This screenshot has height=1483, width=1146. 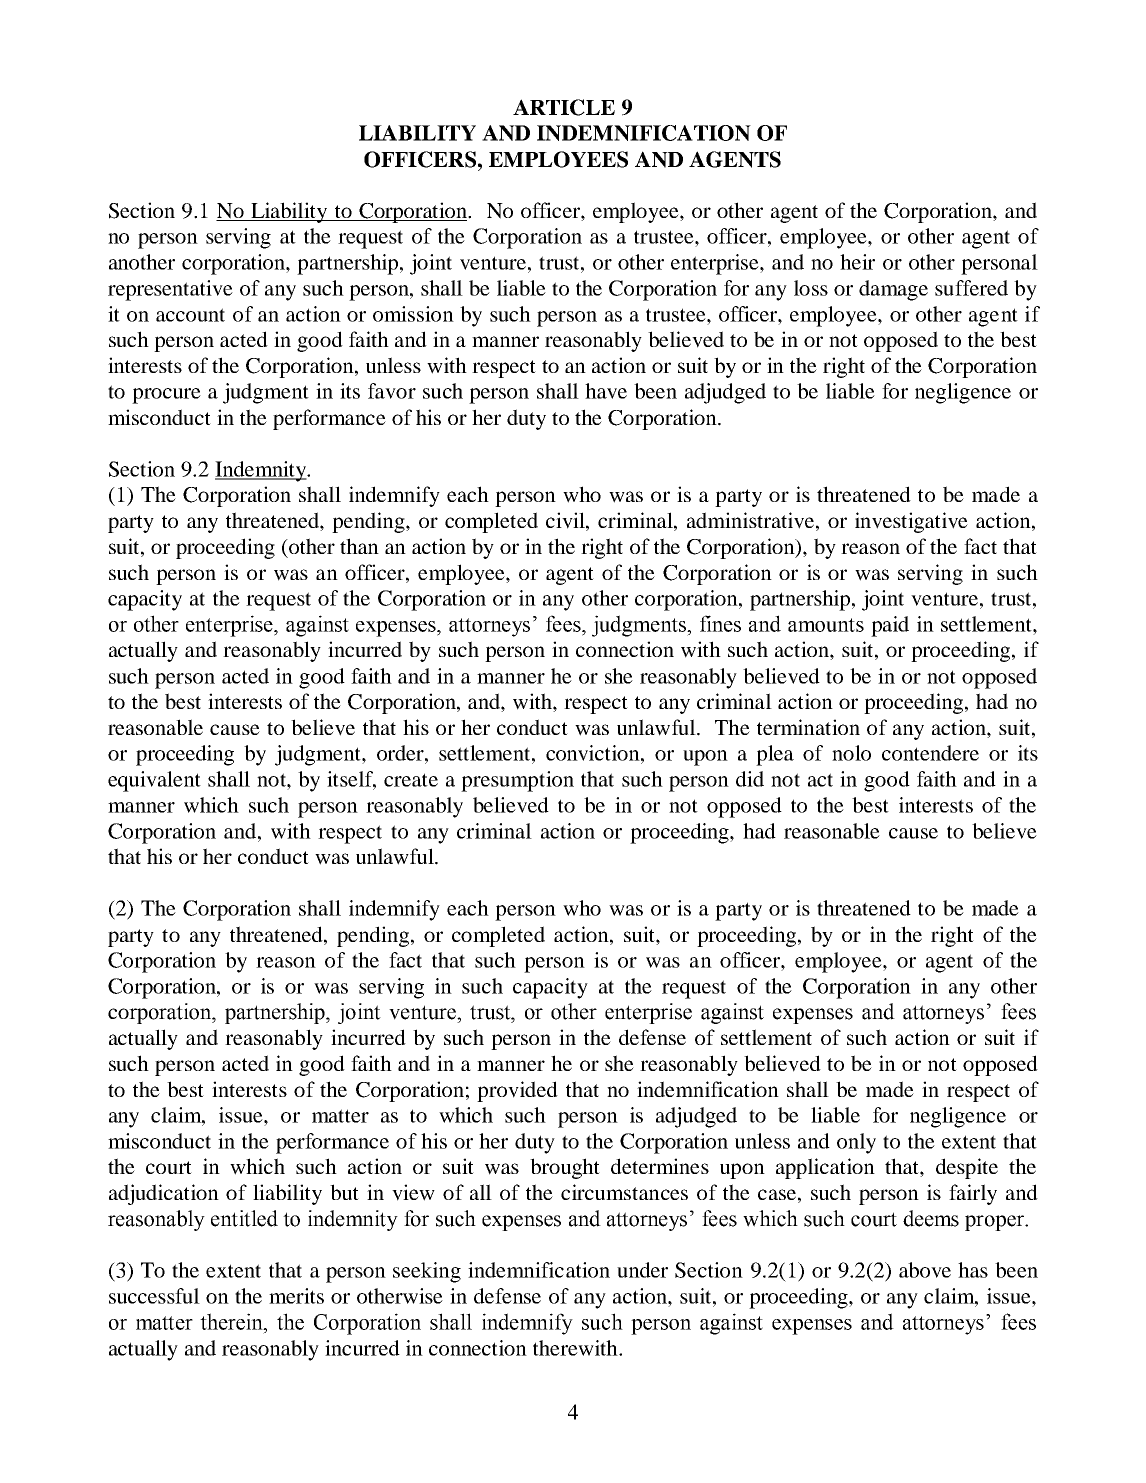 I want to click on heir, so click(x=857, y=262).
